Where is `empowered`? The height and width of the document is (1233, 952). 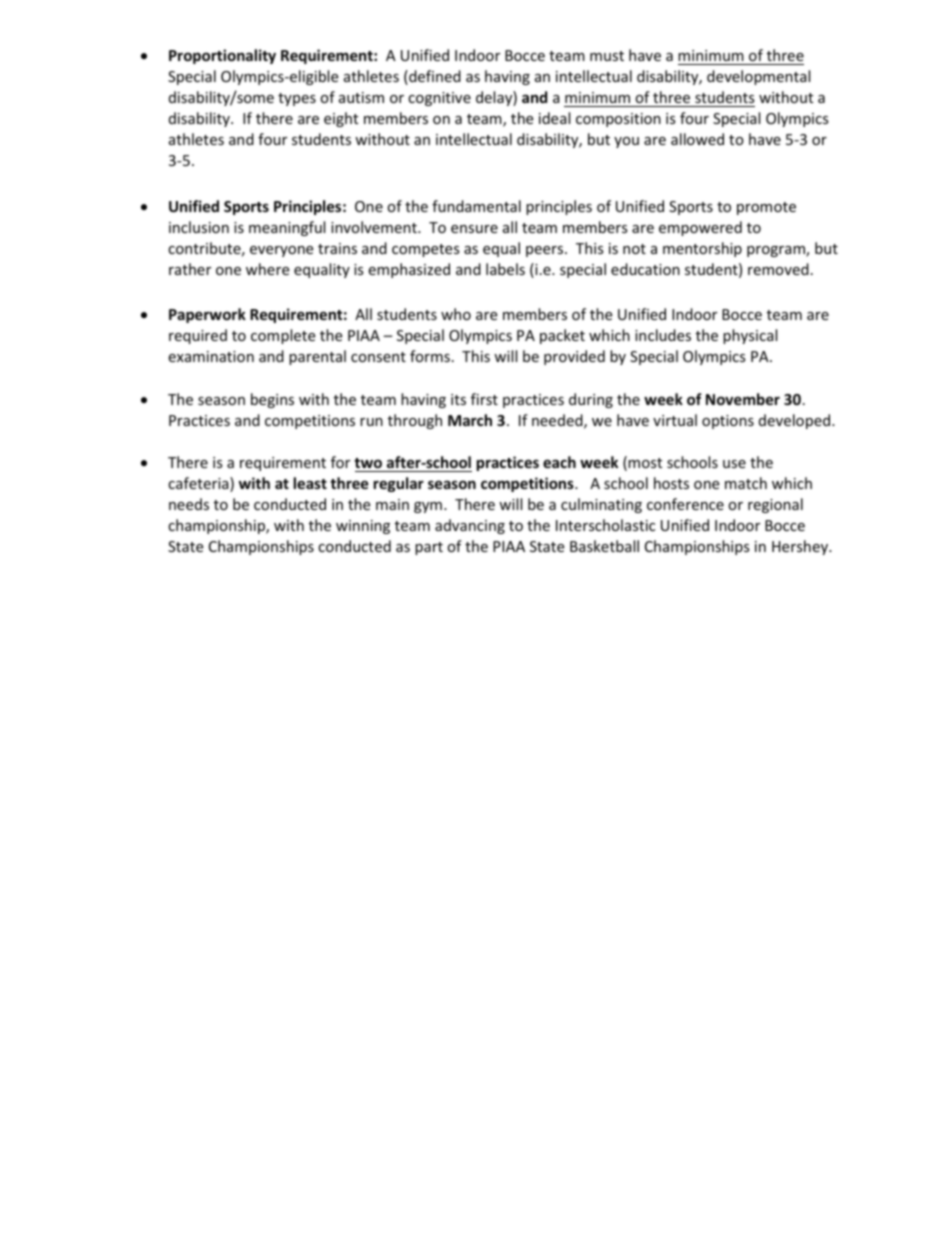 empowered is located at coordinates (700, 228).
